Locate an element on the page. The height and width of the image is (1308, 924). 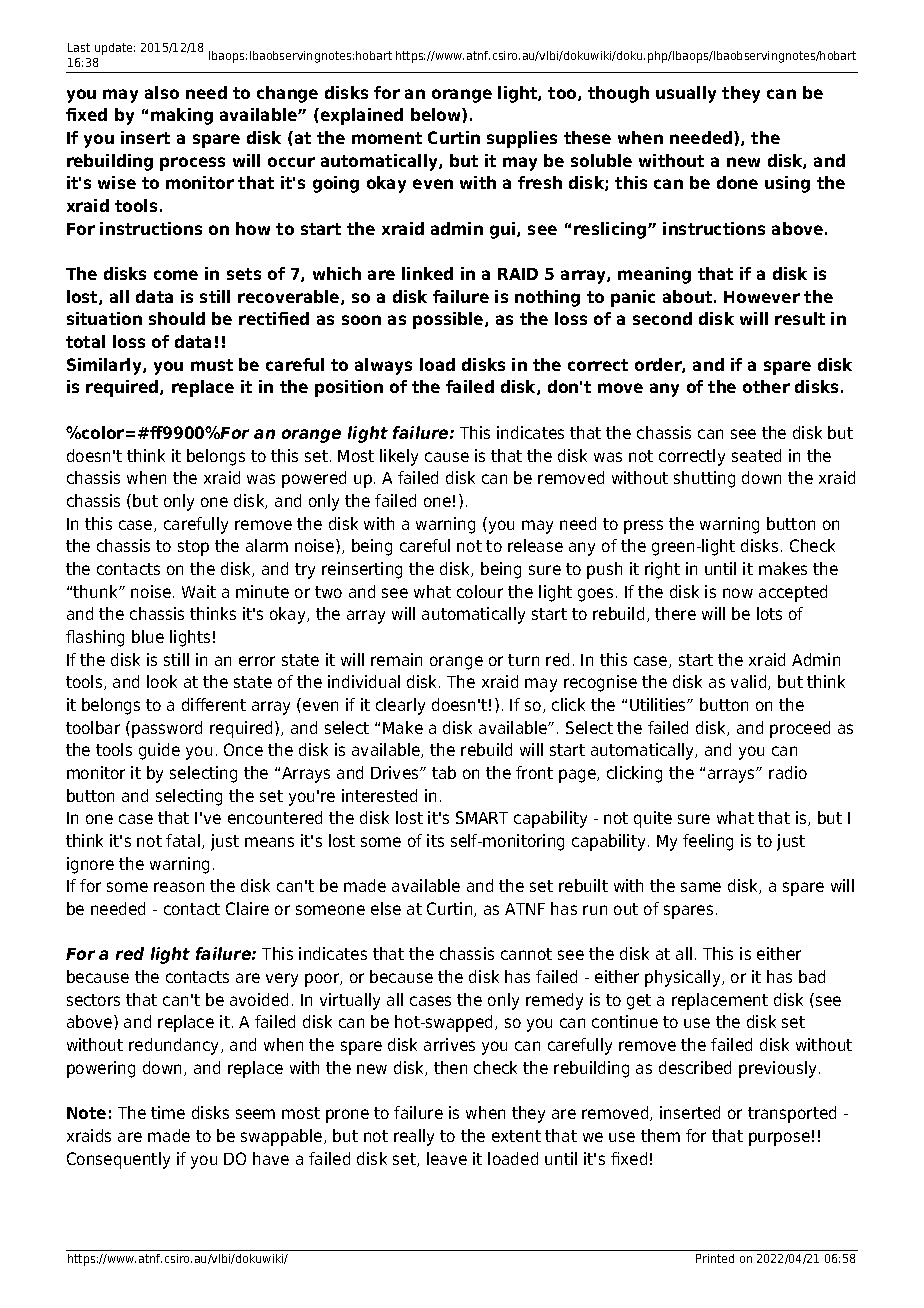
Printed is located at coordinates (715, 1258).
